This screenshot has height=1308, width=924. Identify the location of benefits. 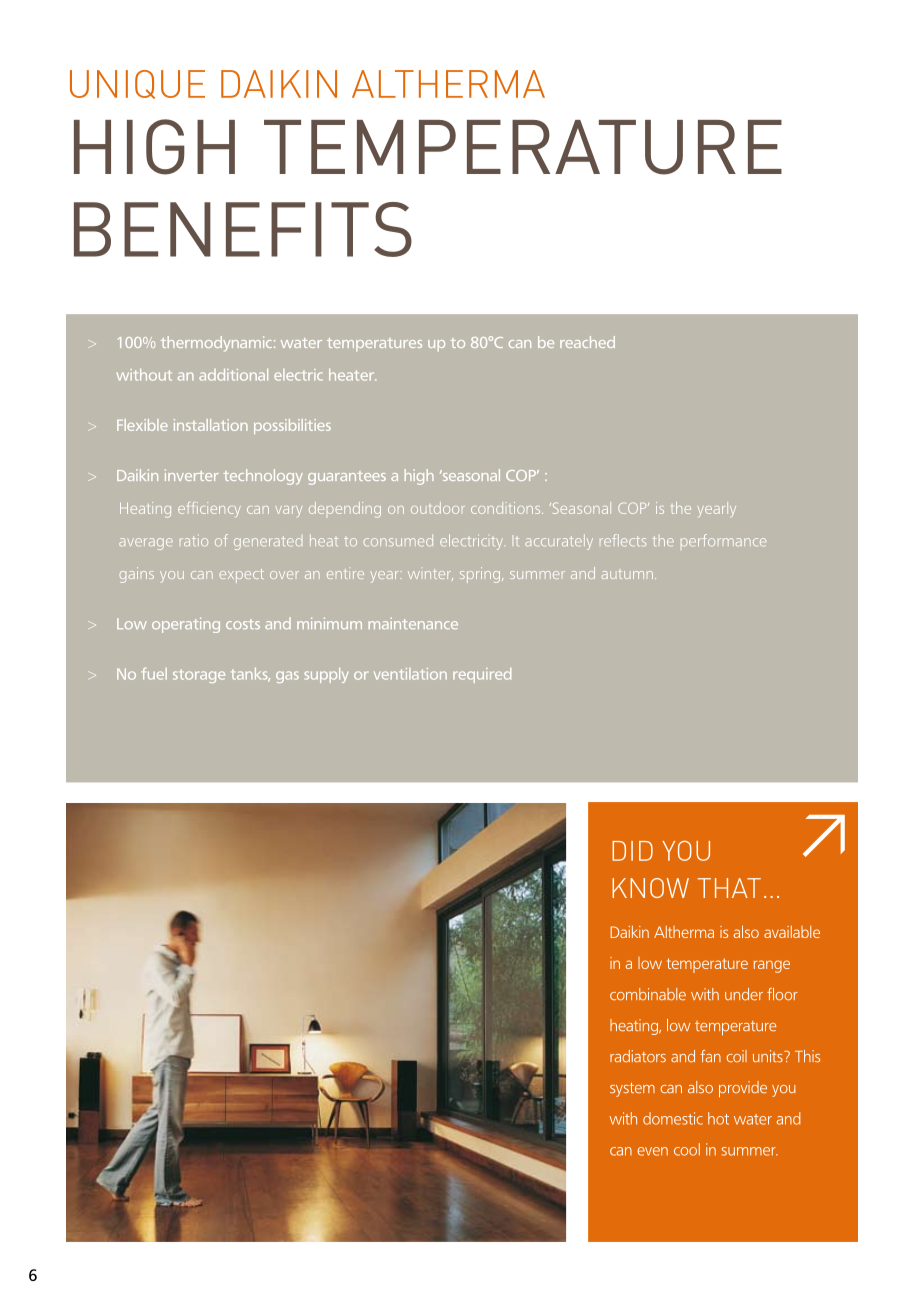
(243, 229).
